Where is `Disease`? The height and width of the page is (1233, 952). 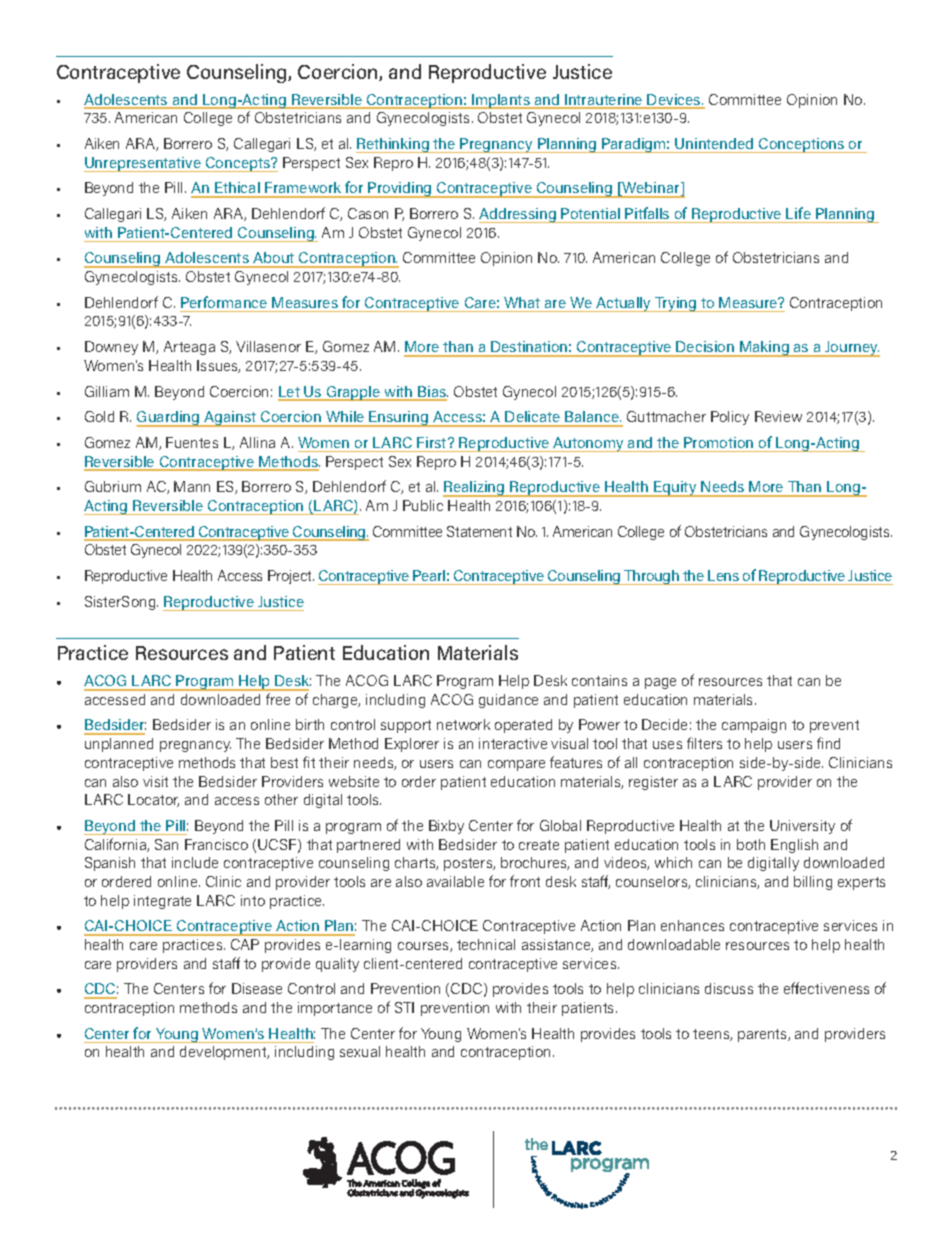
Disease is located at coordinates (257, 988).
